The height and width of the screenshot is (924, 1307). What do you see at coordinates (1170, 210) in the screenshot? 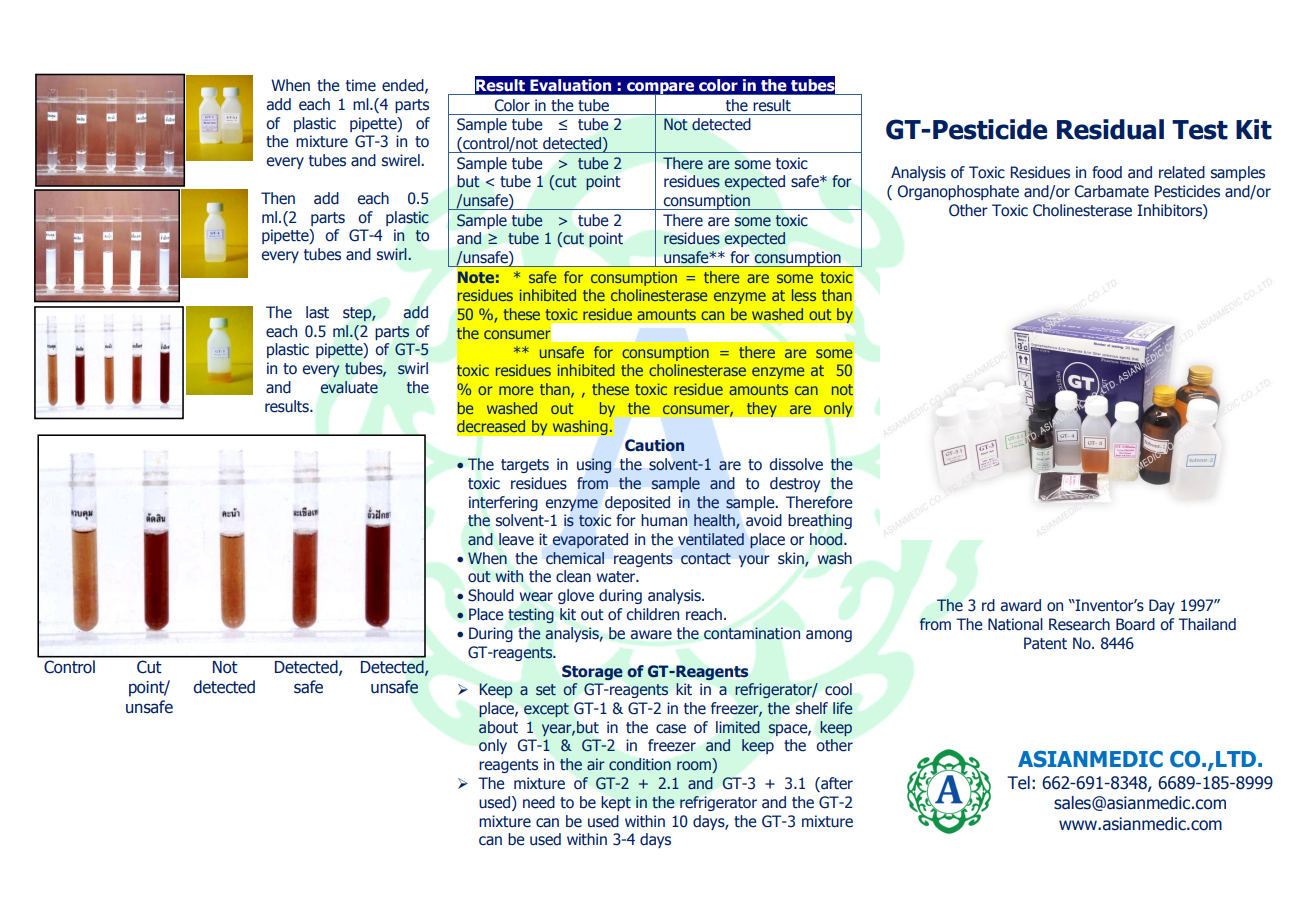
I see `Inhibitors` at bounding box center [1170, 210].
